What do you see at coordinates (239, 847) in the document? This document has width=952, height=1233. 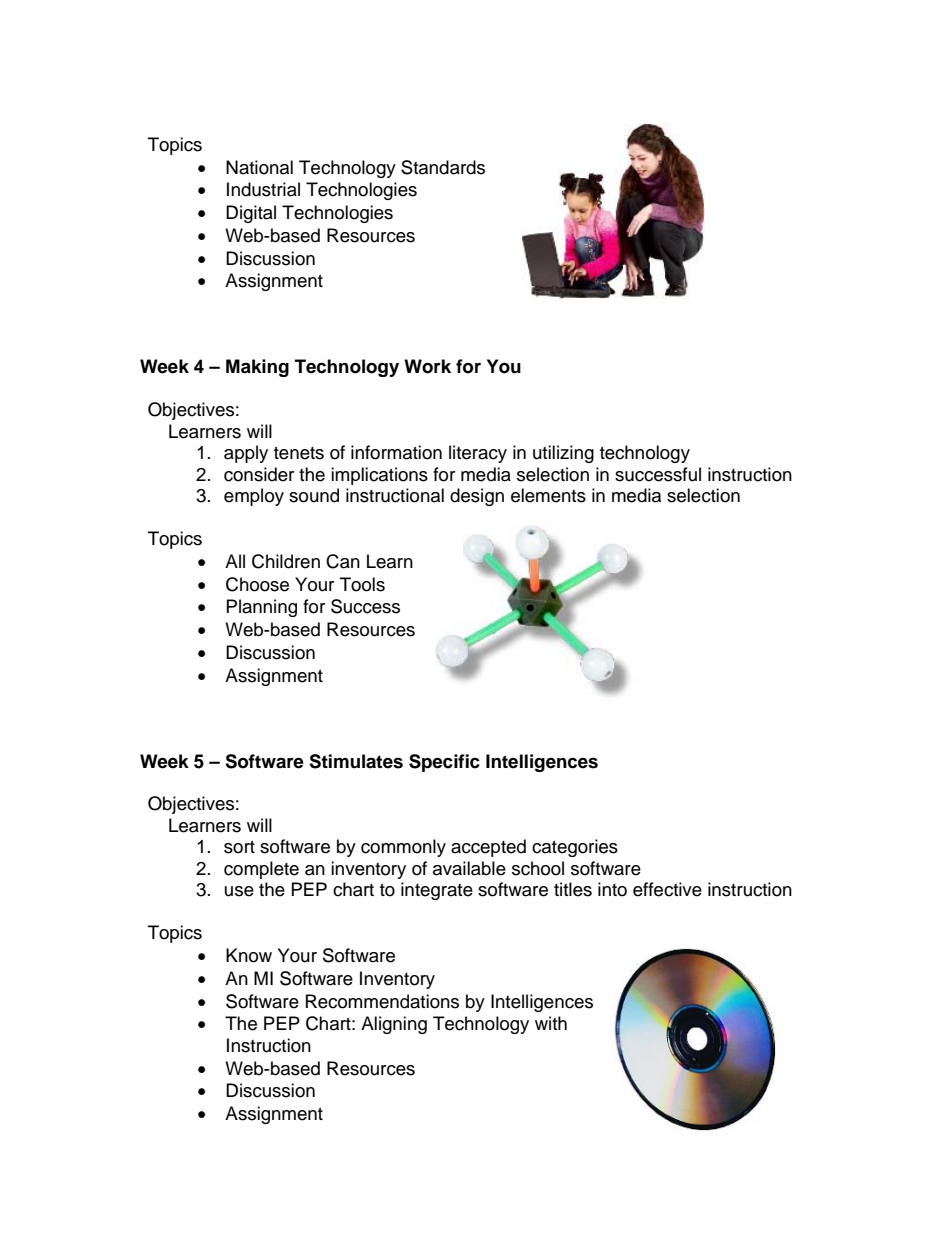 I see `sort` at bounding box center [239, 847].
